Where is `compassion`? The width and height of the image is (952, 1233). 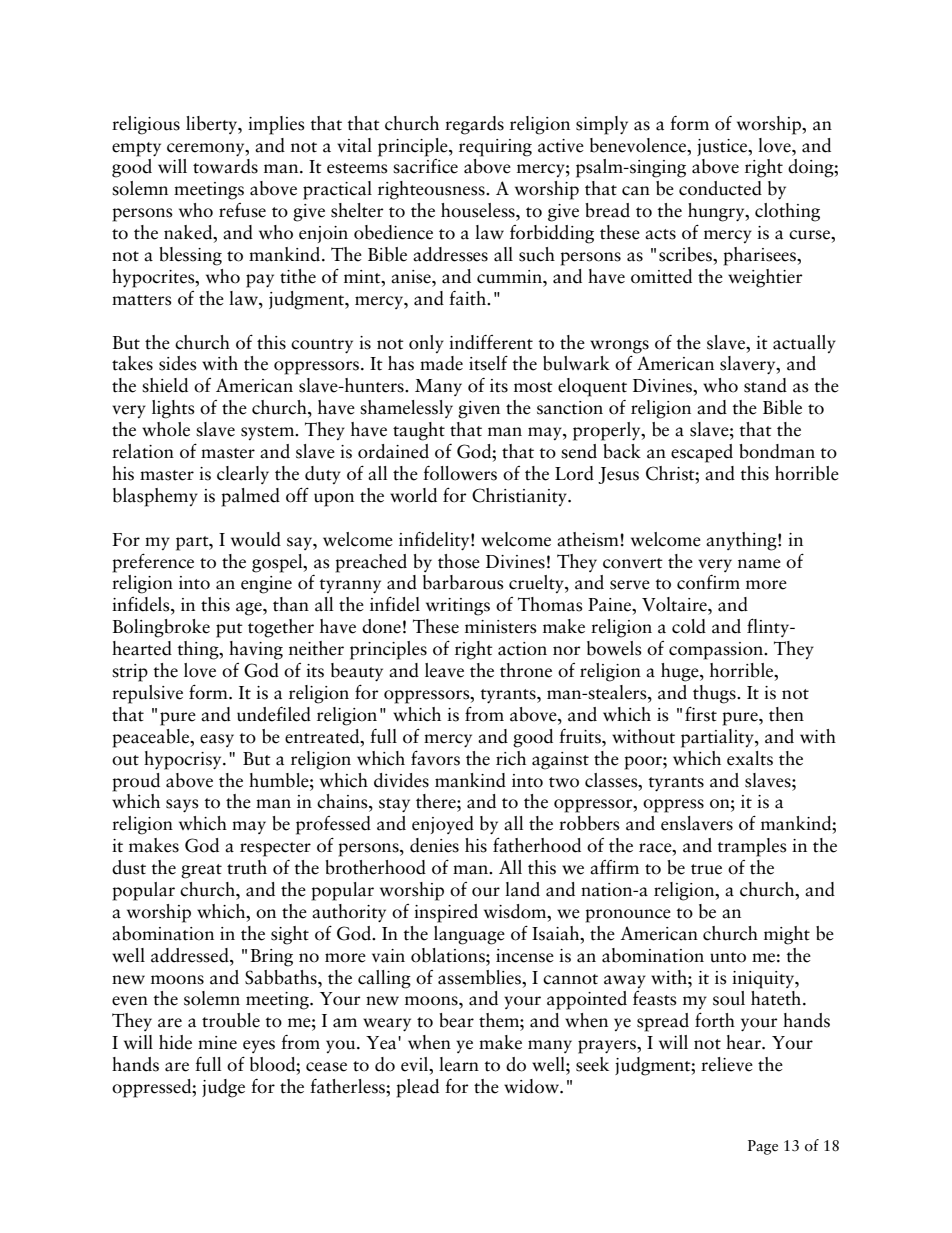
compassion is located at coordinates (717, 651).
